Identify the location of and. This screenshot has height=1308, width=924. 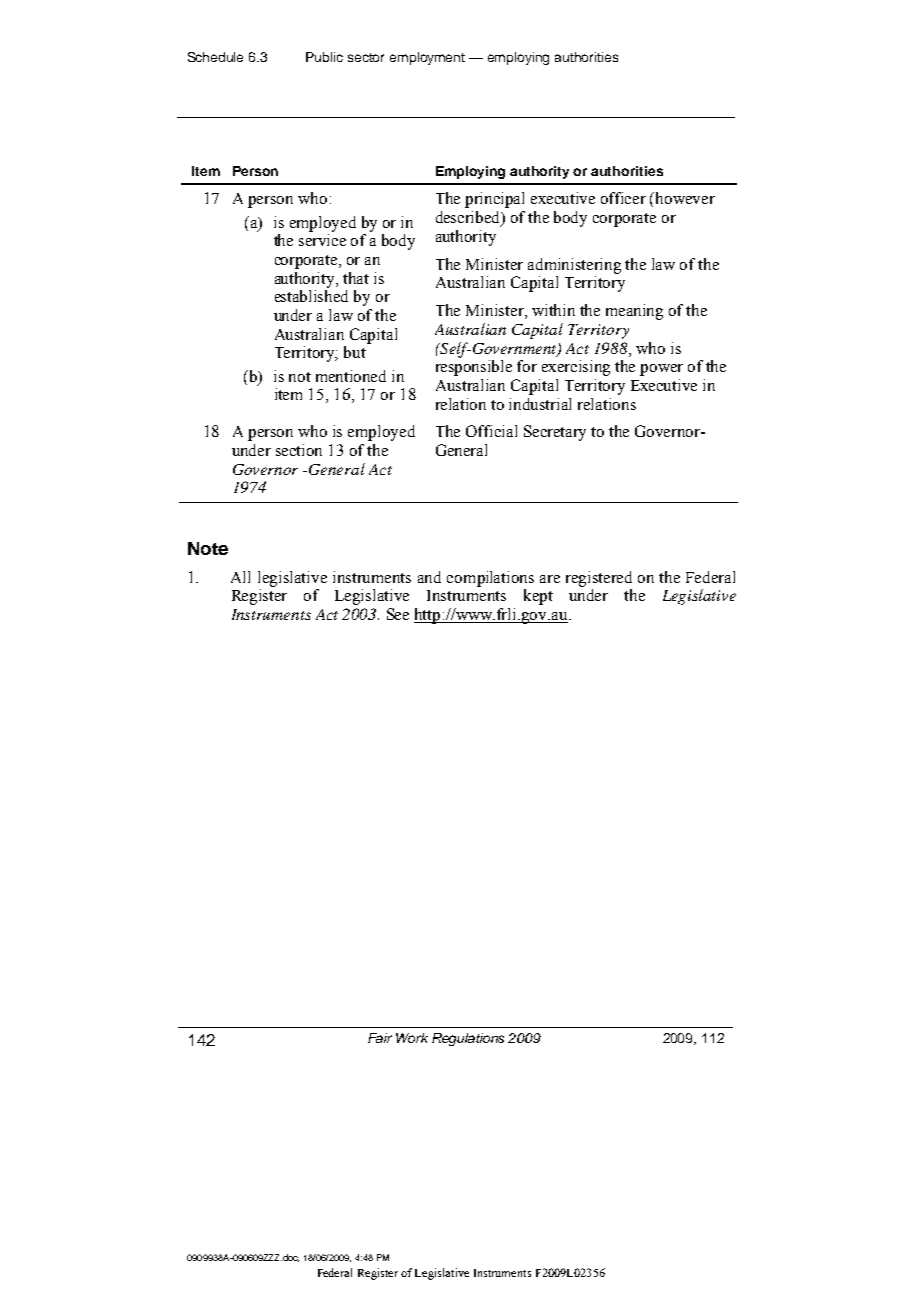
(429, 577).
